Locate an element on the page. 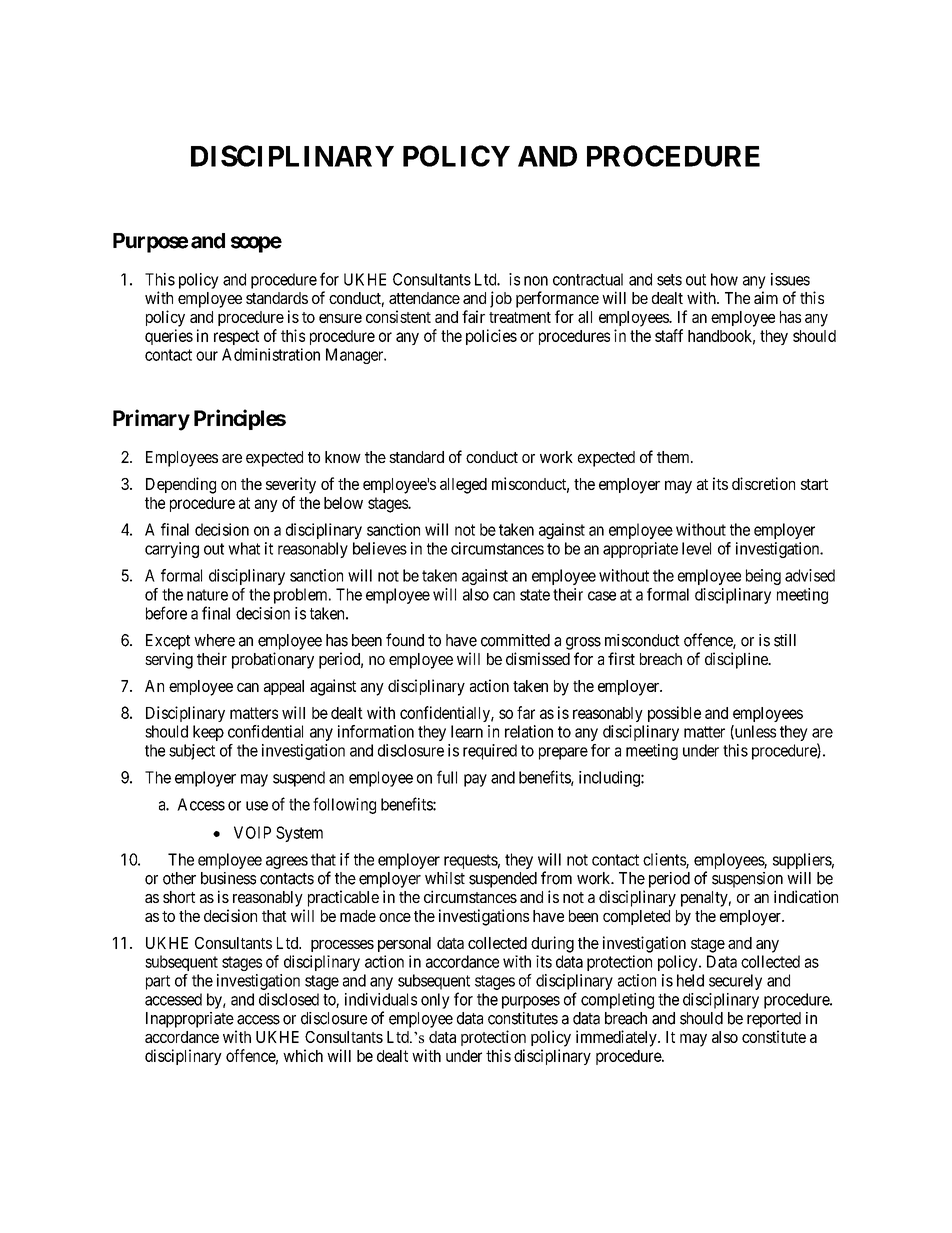  respect is located at coordinates (236, 337).
